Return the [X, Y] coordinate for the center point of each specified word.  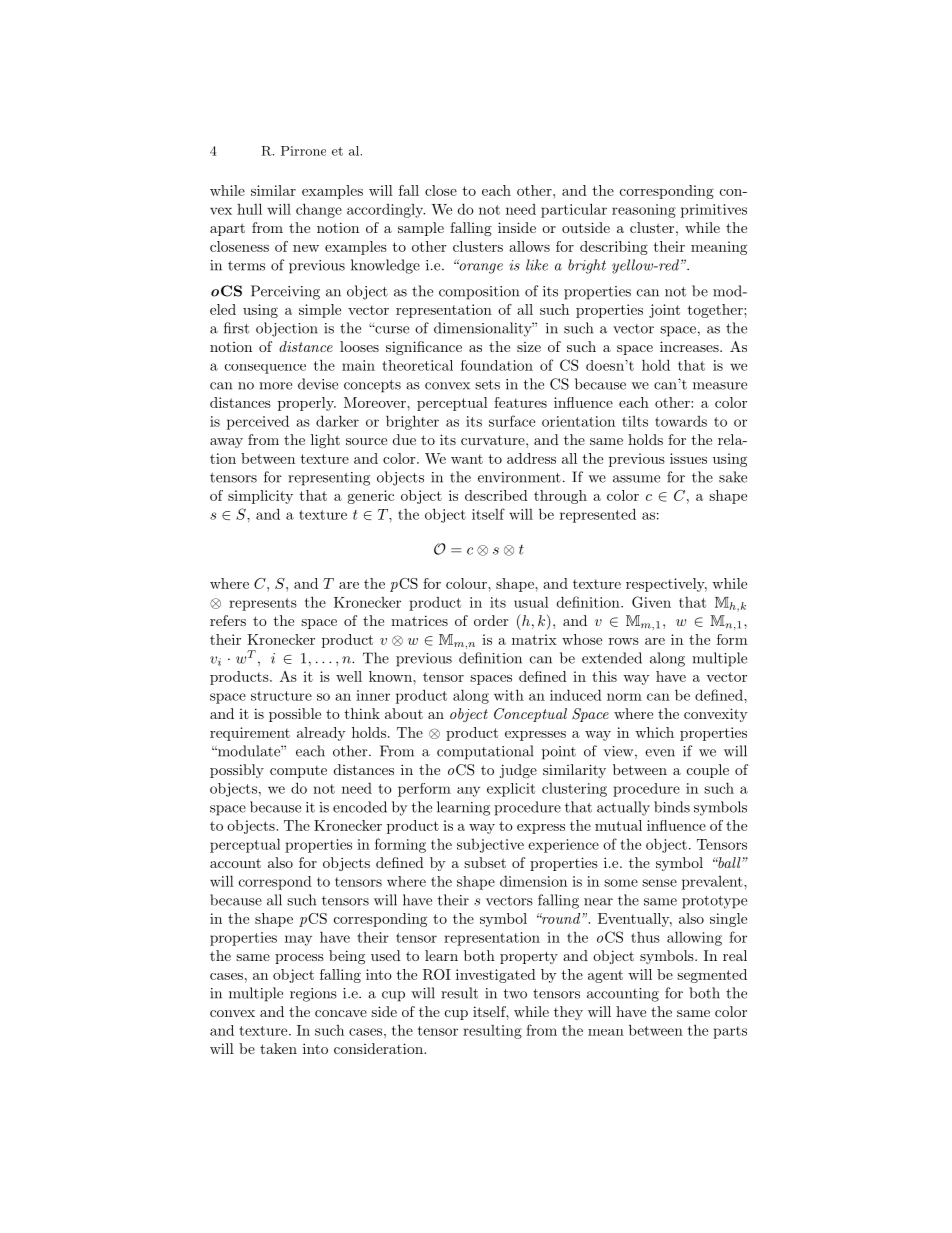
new [306, 248]
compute [298, 772]
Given [651, 602]
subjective [490, 846]
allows [529, 246]
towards [681, 421]
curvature [494, 440]
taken [278, 1048]
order [491, 620]
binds [672, 807]
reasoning [644, 211]
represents [263, 604]
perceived [258, 422]
